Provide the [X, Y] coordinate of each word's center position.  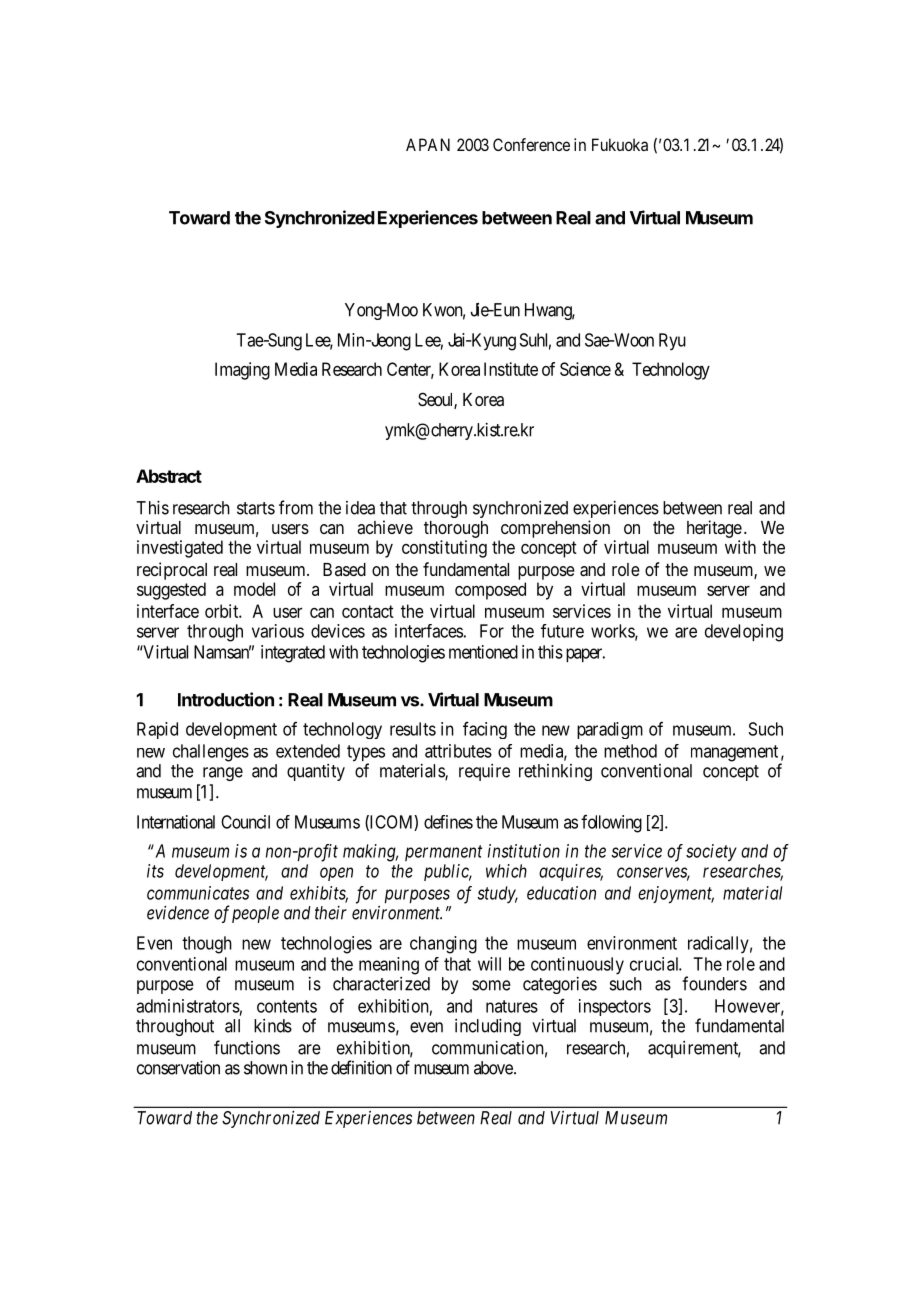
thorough [456, 529]
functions [247, 1047]
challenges [211, 753]
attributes [458, 751]
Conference [531, 144]
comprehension [555, 529]
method [630, 751]
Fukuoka [620, 144]
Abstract [169, 476]
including [488, 1027]
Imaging [242, 371]
